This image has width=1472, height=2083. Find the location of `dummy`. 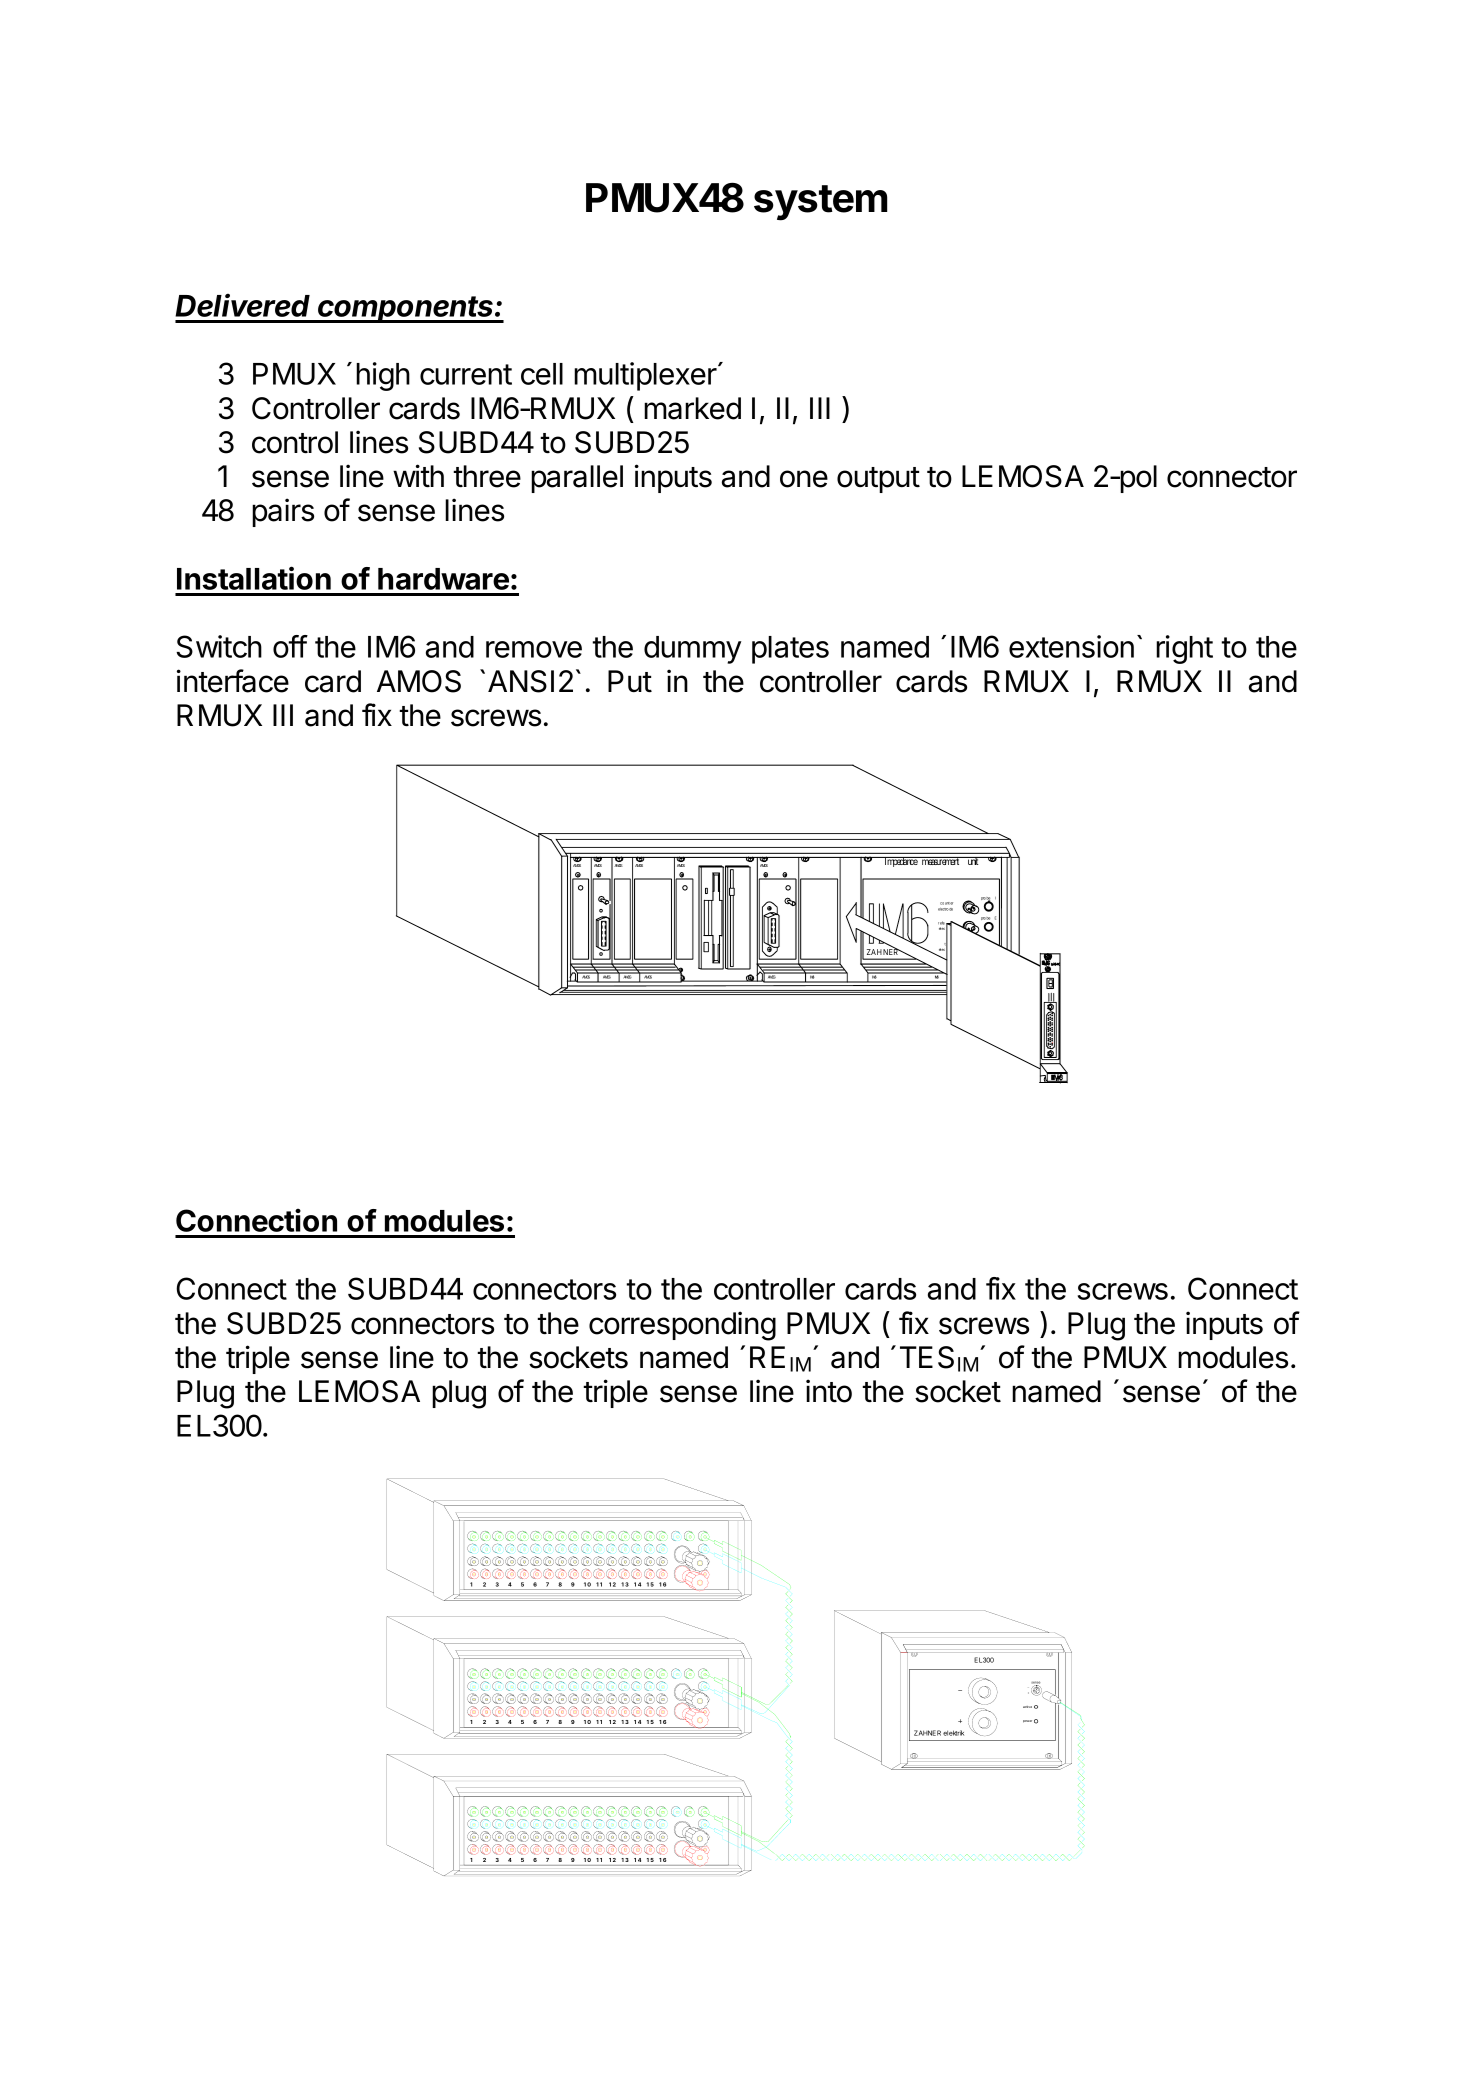

dummy is located at coordinates (692, 650).
